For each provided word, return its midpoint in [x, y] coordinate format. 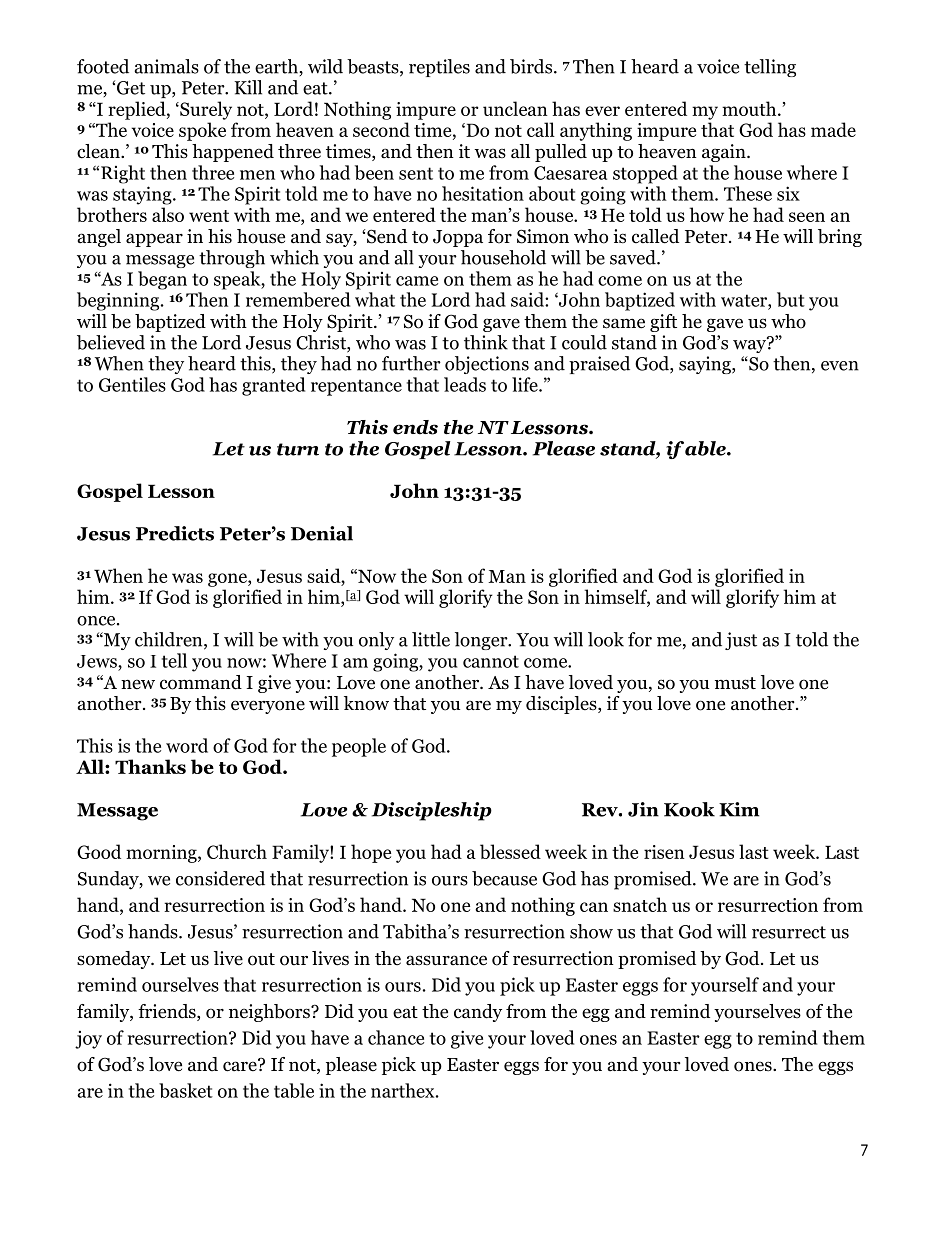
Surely [205, 110]
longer [482, 641]
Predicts [175, 533]
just [741, 641]
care [241, 1065]
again [725, 153]
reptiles [439, 68]
